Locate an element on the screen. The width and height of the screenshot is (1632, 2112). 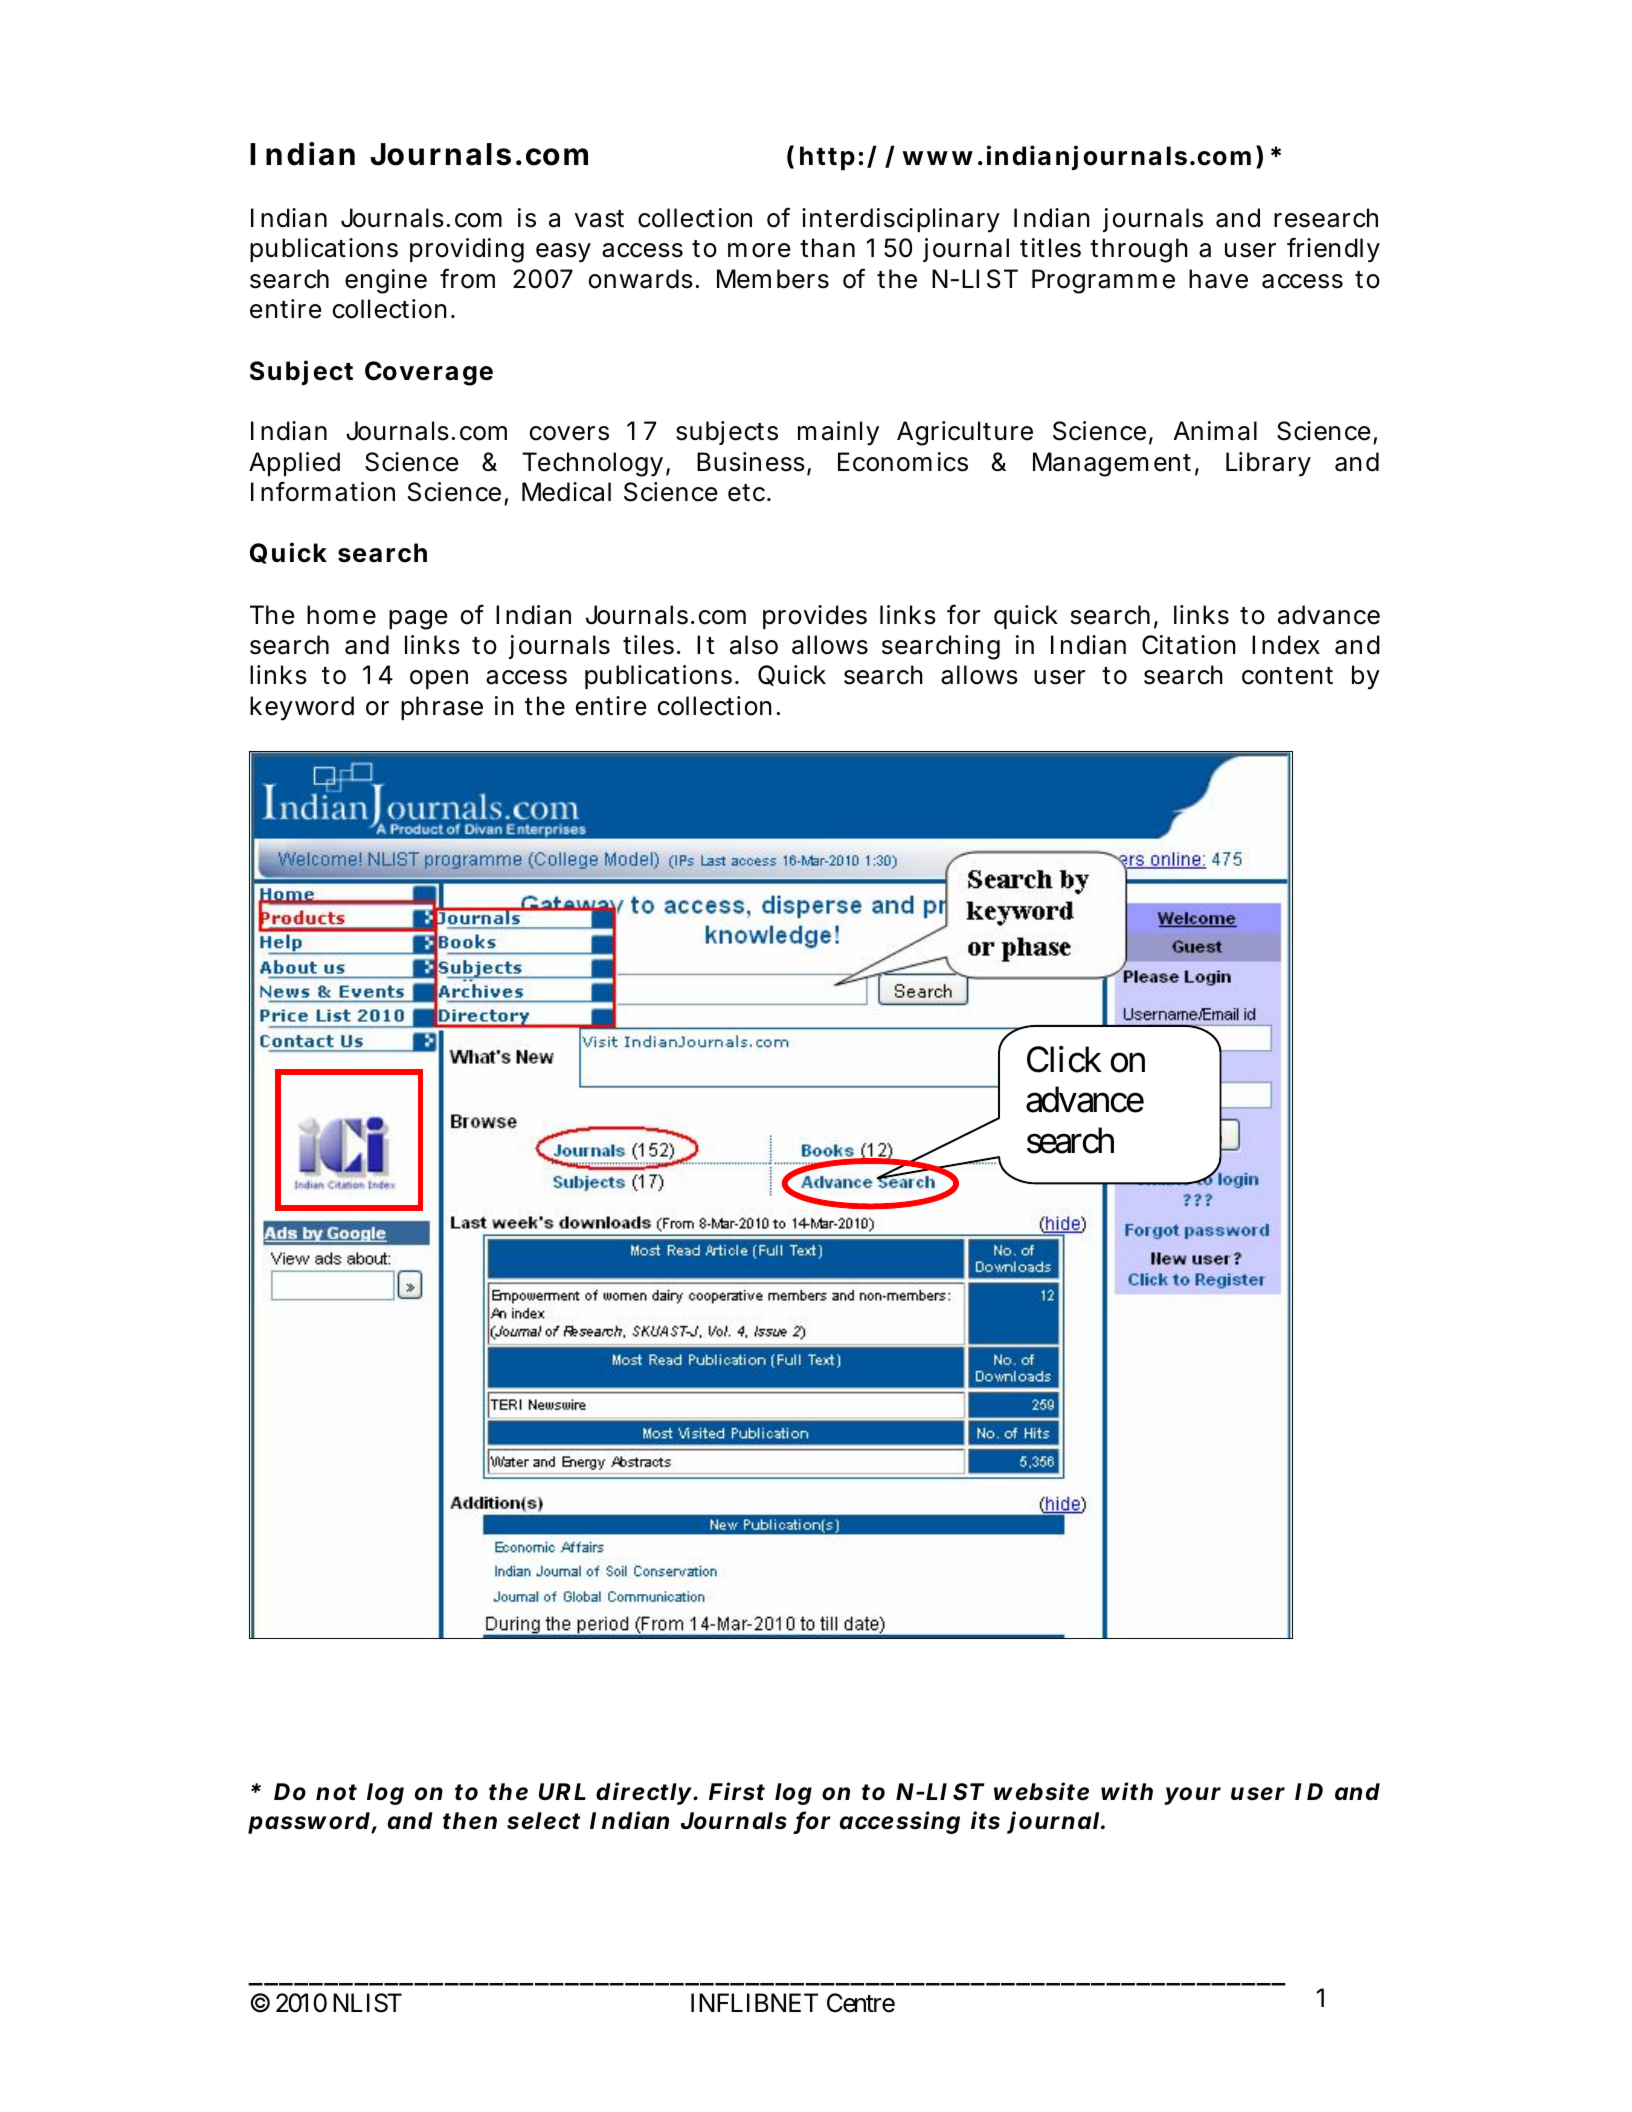
Animal is located at coordinates (1215, 431).
